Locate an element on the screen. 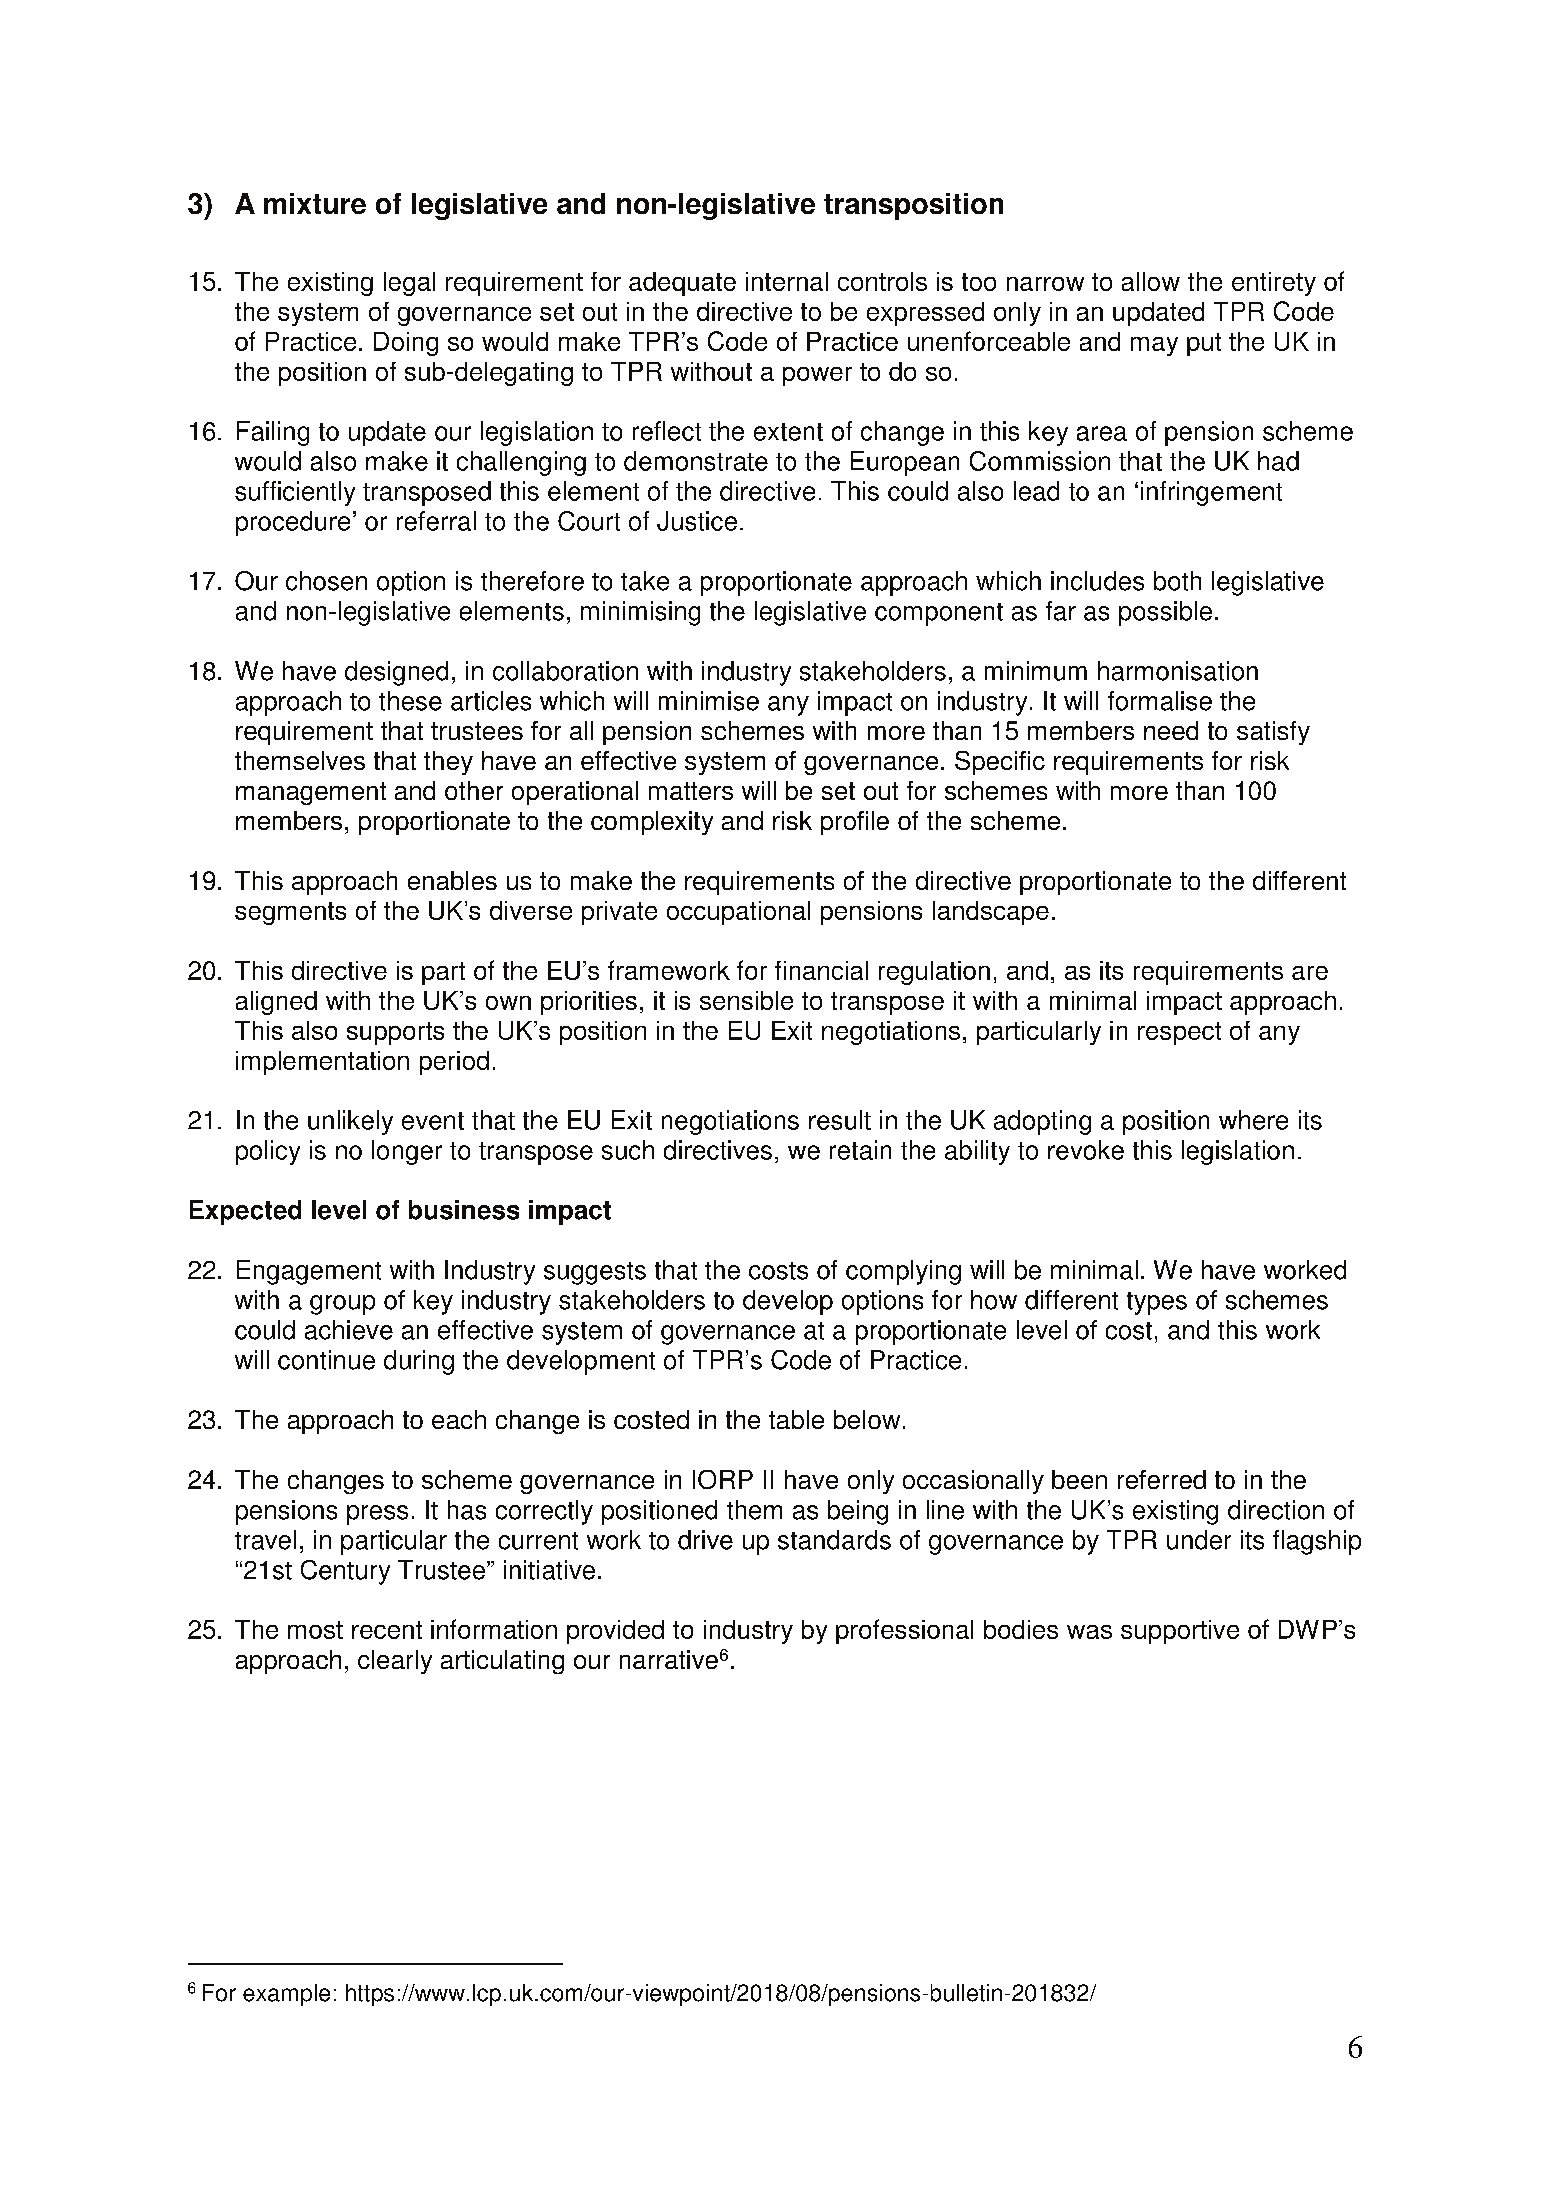  allow is located at coordinates (1151, 281).
